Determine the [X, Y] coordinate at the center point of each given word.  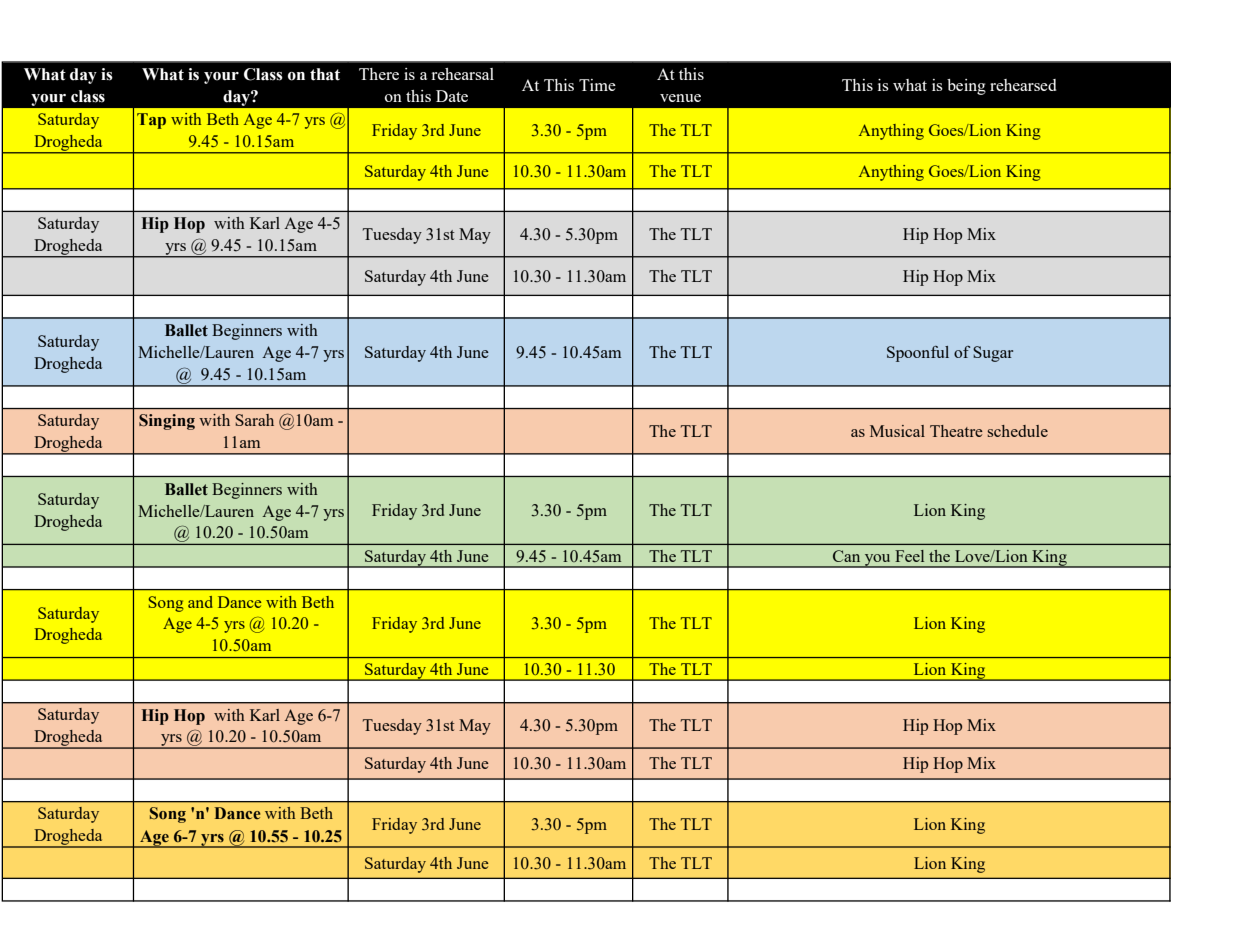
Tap [151, 121]
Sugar [993, 354]
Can [846, 556]
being [966, 87]
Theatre [956, 431]
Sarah [254, 420]
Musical [897, 431]
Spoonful [918, 354]
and [200, 602]
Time [597, 85]
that [325, 74]
